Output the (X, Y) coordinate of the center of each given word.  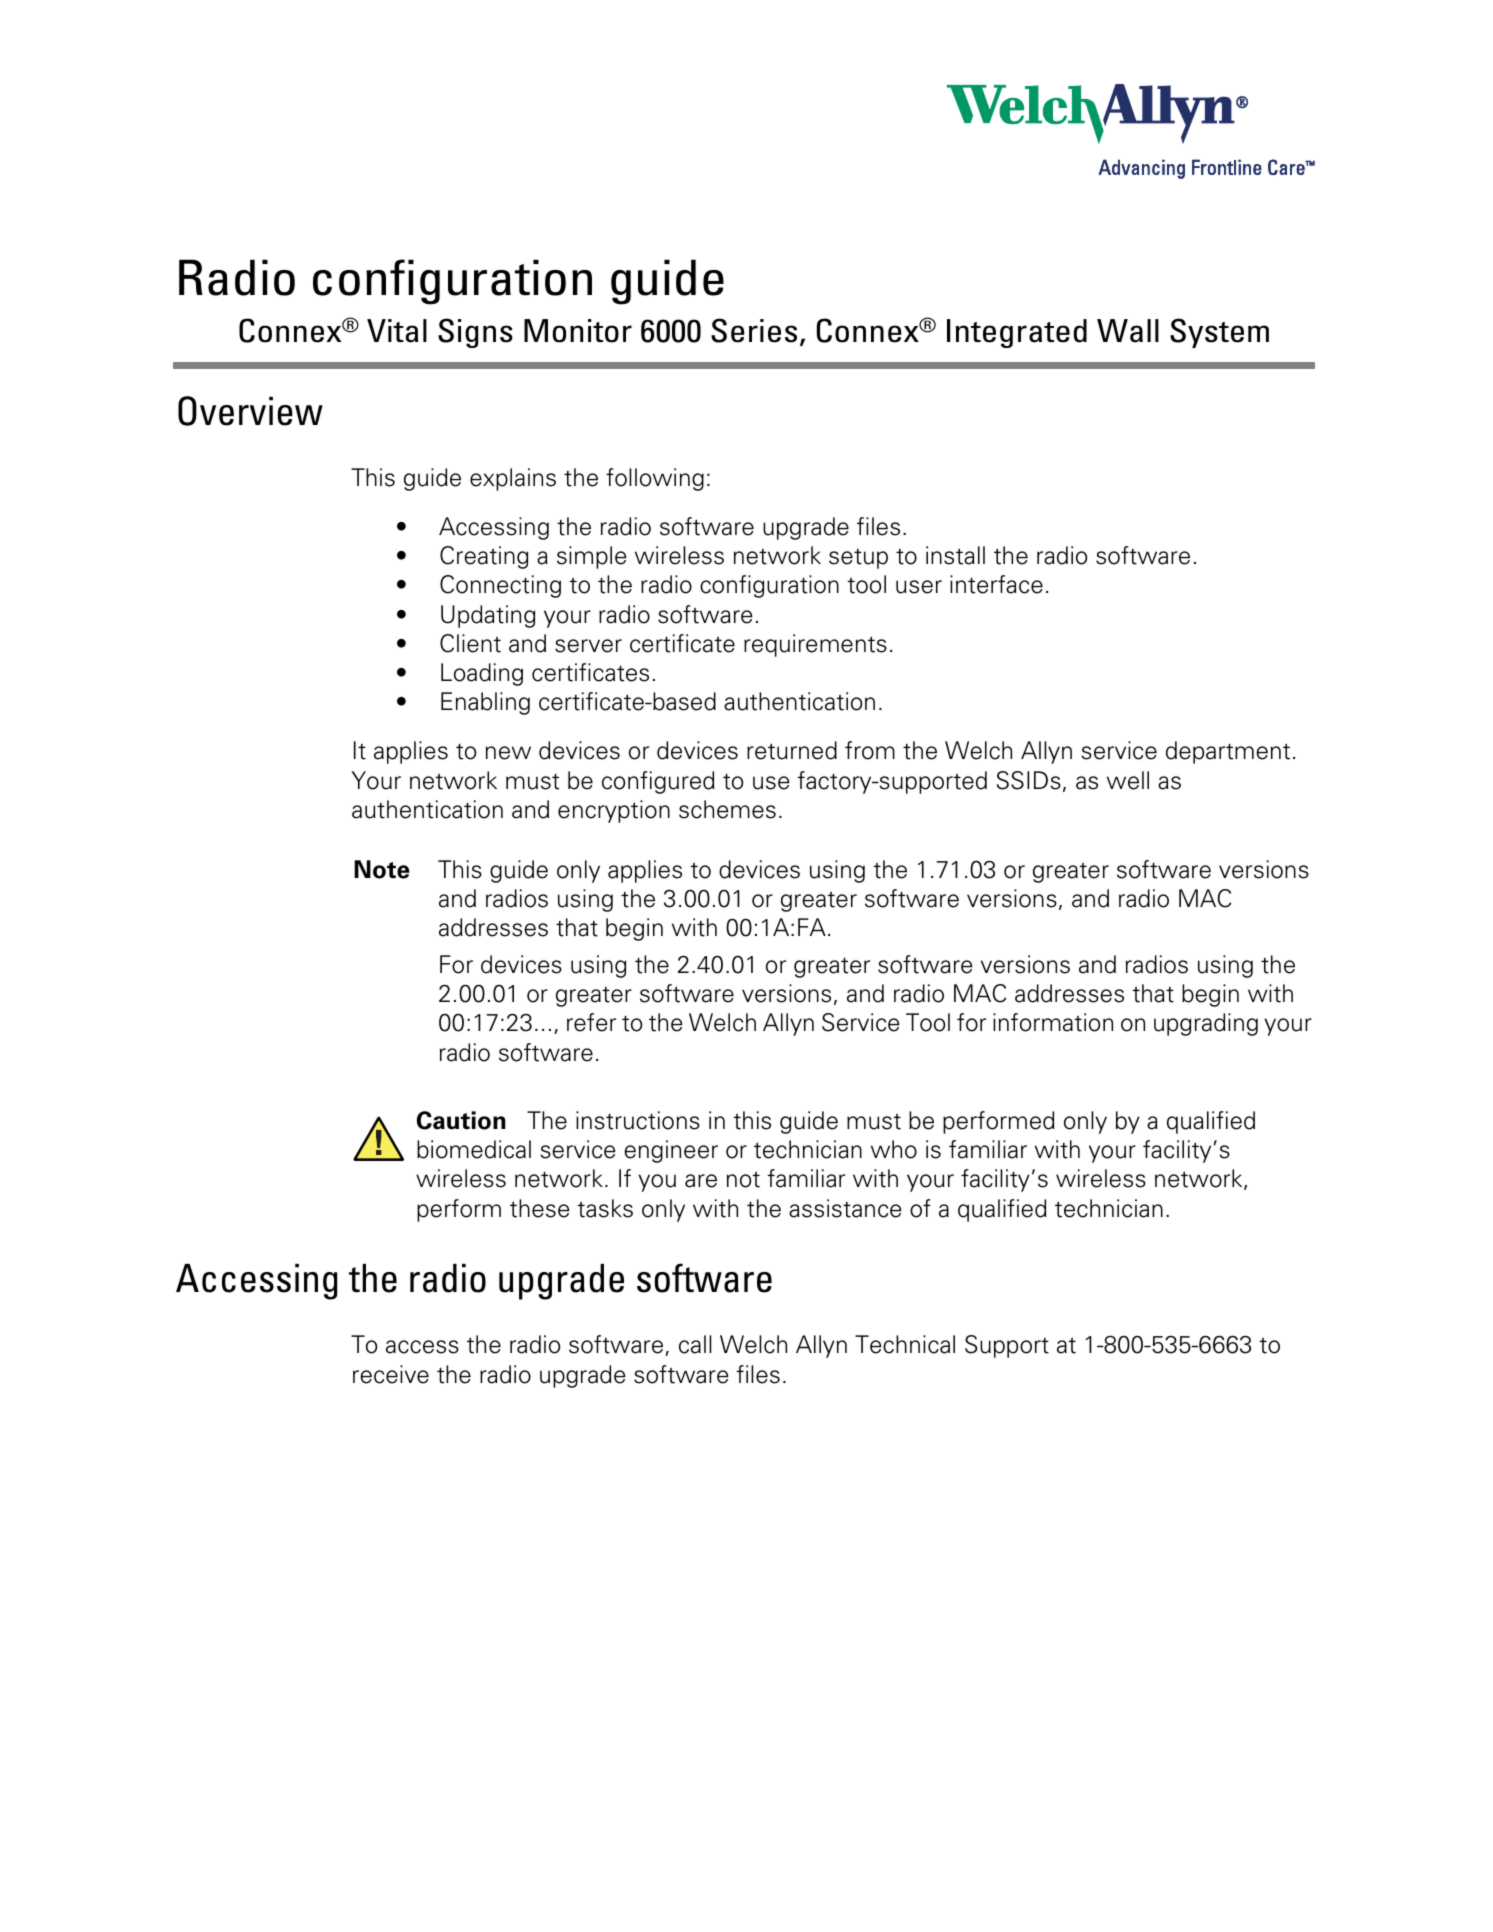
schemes (727, 809)
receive (391, 1374)
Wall (1128, 331)
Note (382, 869)
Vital (397, 331)
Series (754, 330)
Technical (905, 1344)
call (695, 1344)
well (1128, 780)
